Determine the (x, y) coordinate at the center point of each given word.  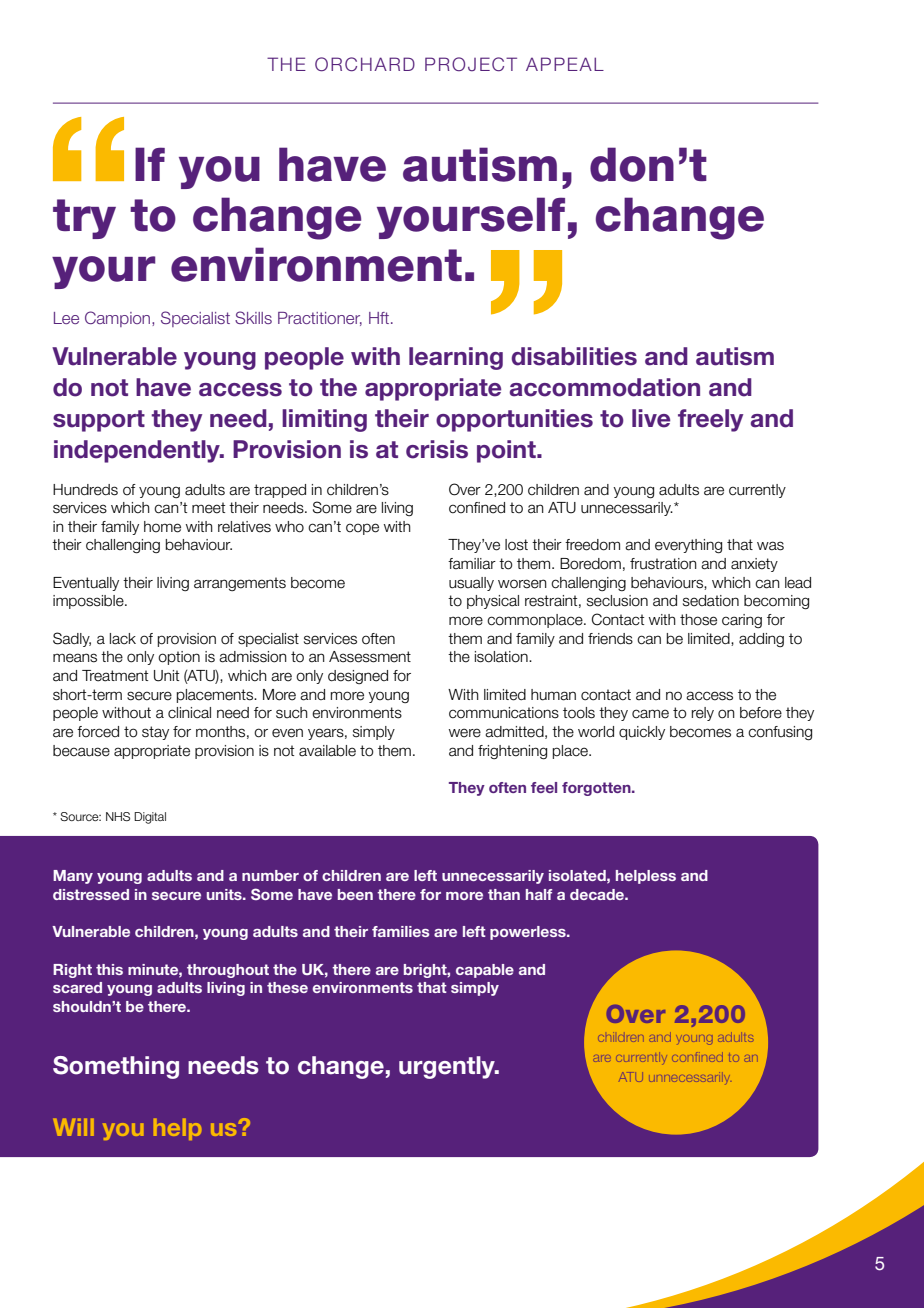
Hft (380, 318)
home (162, 527)
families (401, 931)
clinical (189, 713)
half (539, 894)
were (465, 733)
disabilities (574, 356)
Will (73, 1127)
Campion (119, 319)
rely (703, 714)
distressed (91, 894)
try (84, 219)
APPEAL (565, 64)
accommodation (605, 387)
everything (688, 546)
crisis (437, 449)
